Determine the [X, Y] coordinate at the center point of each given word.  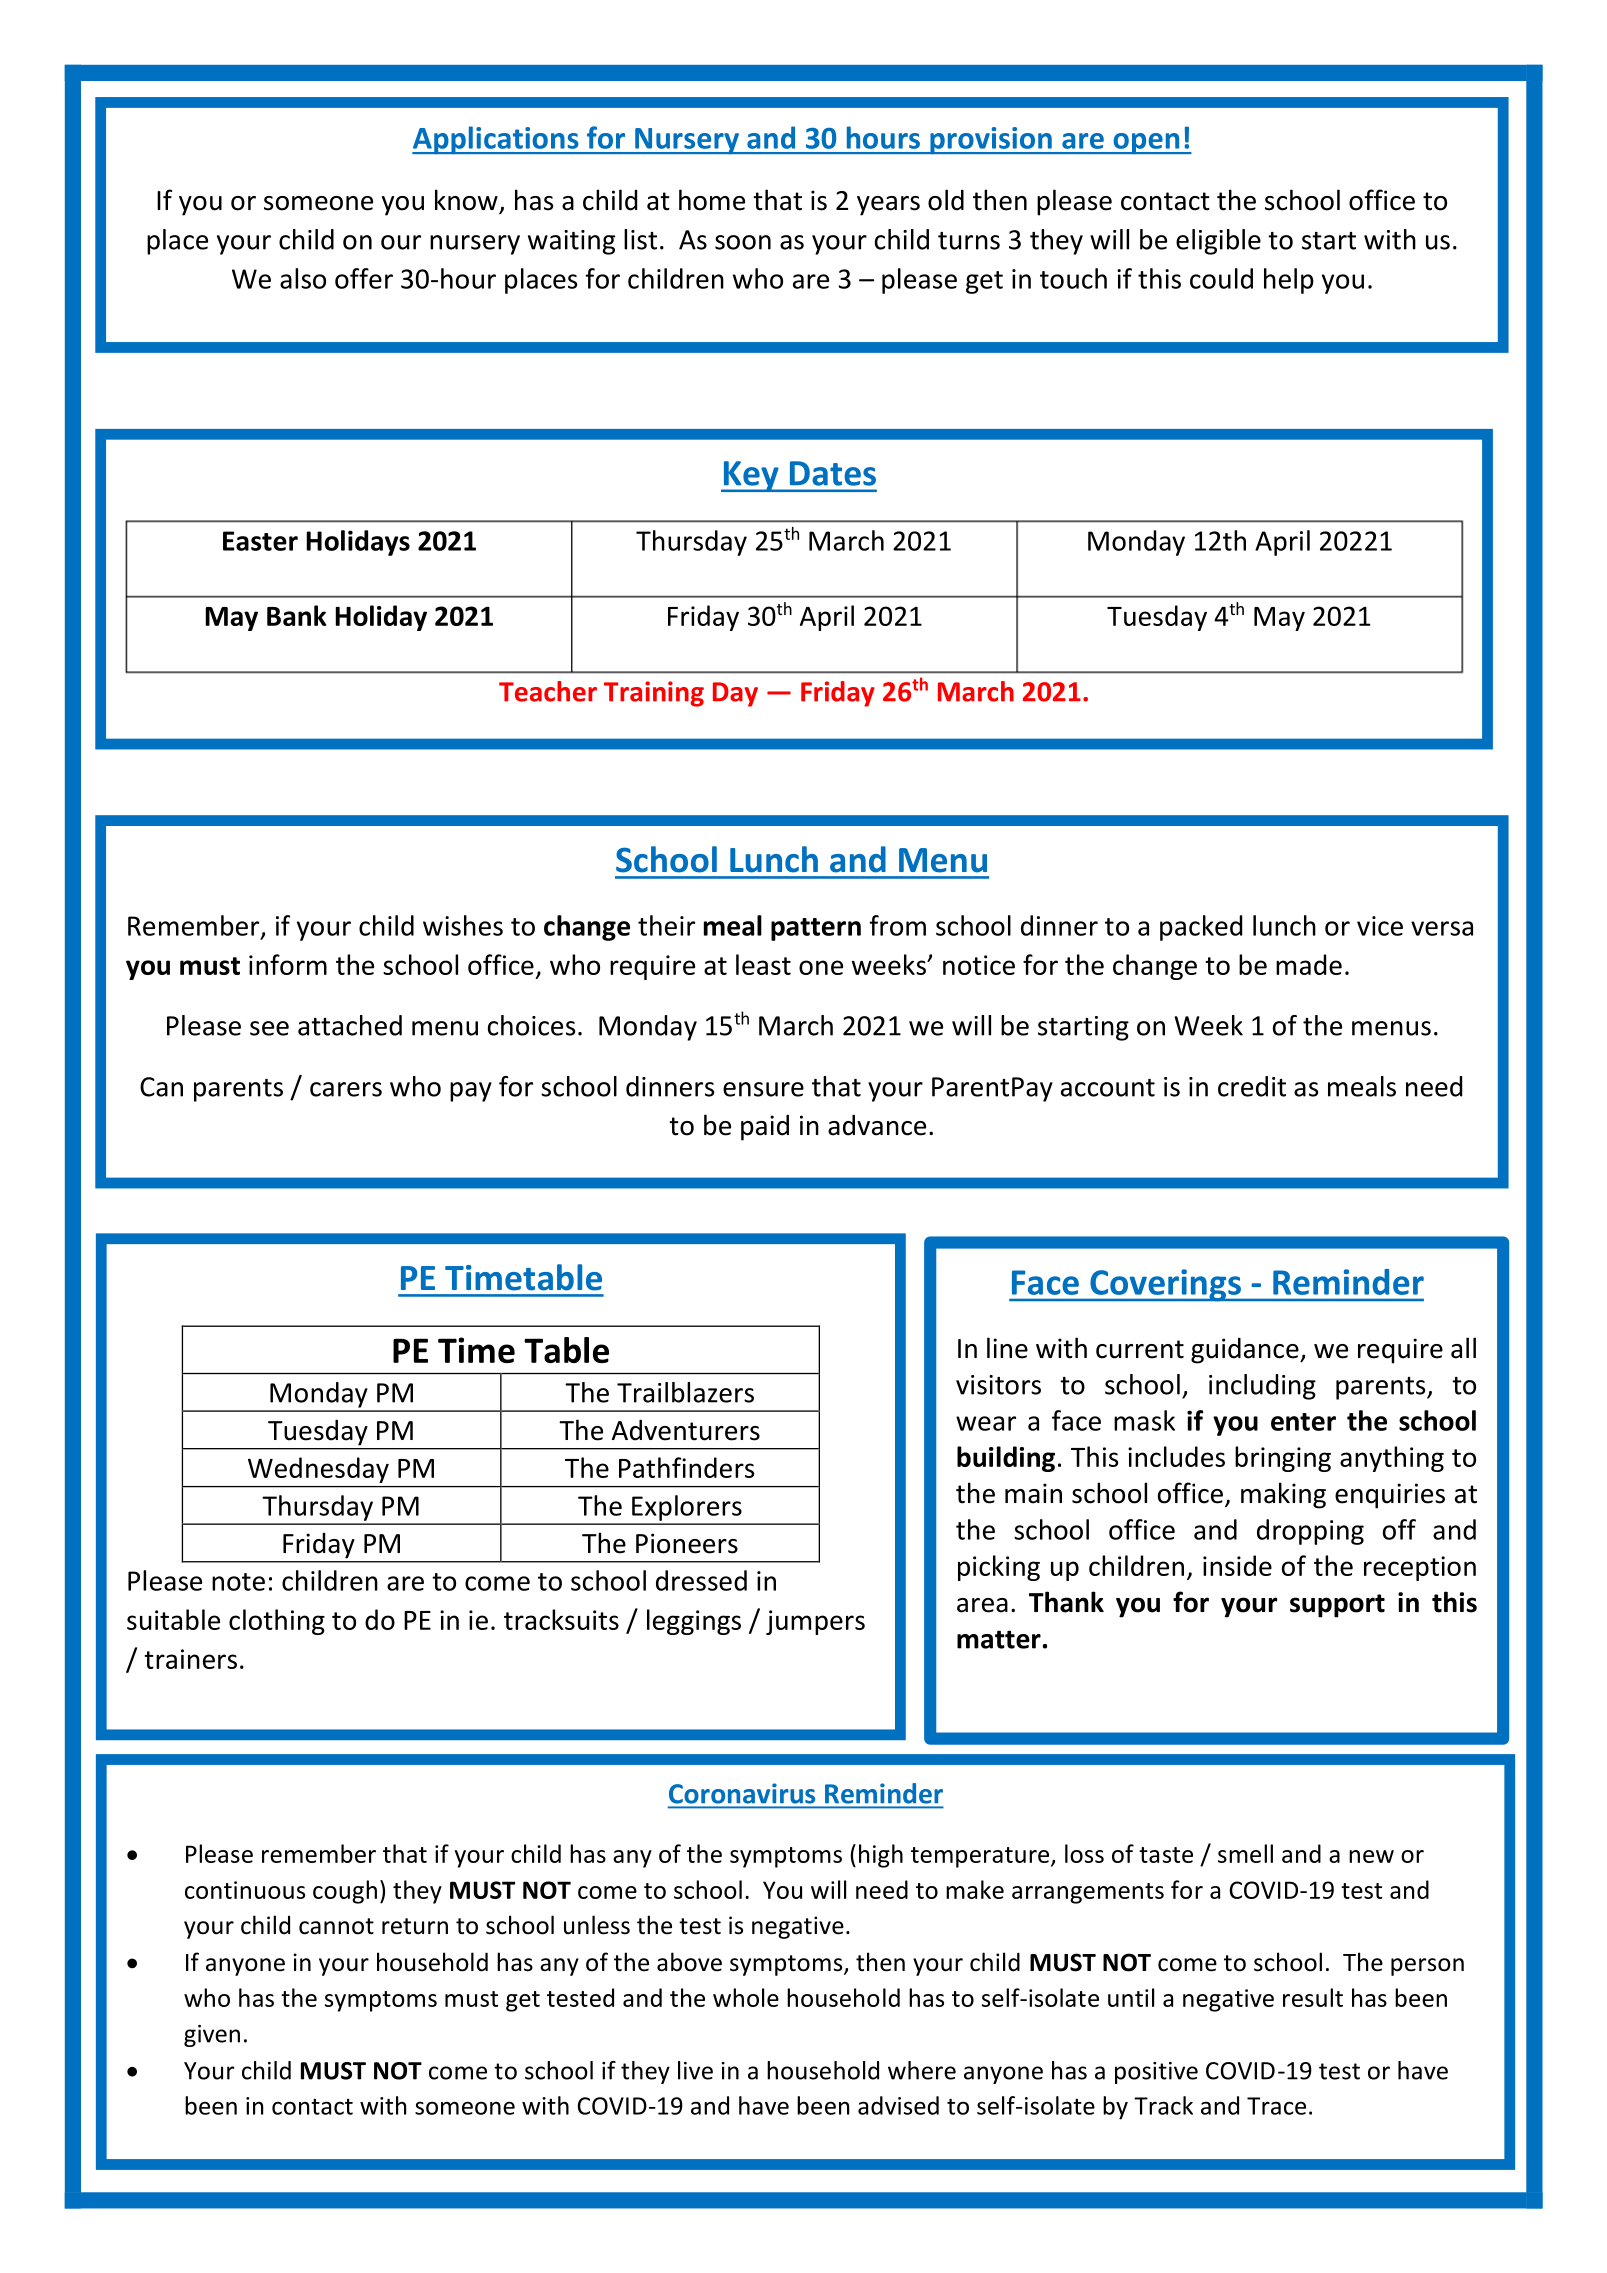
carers [346, 1089]
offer [364, 278]
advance [877, 1125]
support [1337, 1606]
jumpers [815, 1622]
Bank [297, 615]
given [212, 2036]
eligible [1218, 242]
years [888, 206]
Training [654, 694]
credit [1252, 1086]
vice [1380, 926]
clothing [277, 1622]
